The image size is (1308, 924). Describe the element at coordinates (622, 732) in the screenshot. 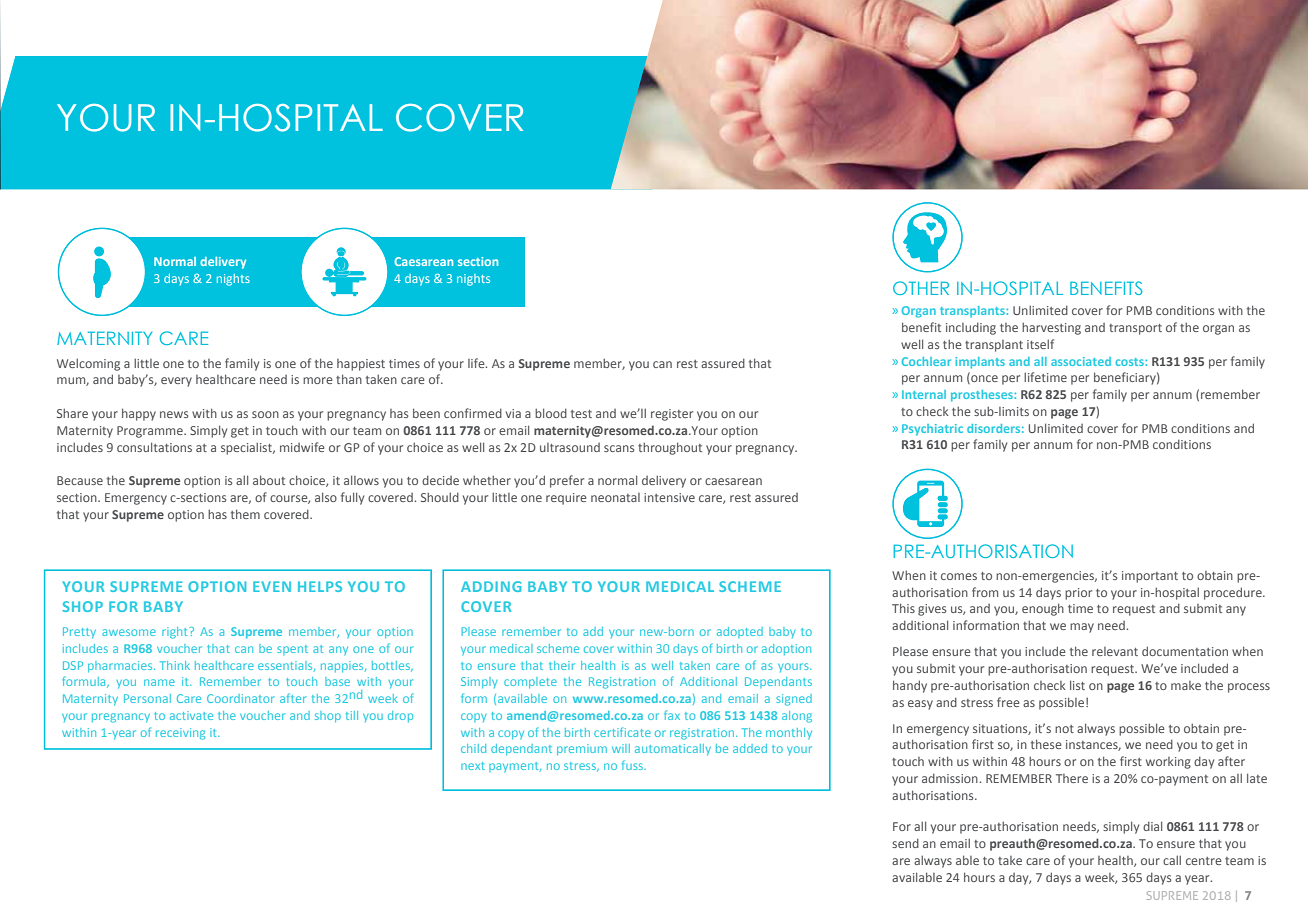

I see `certificate` at that location.
